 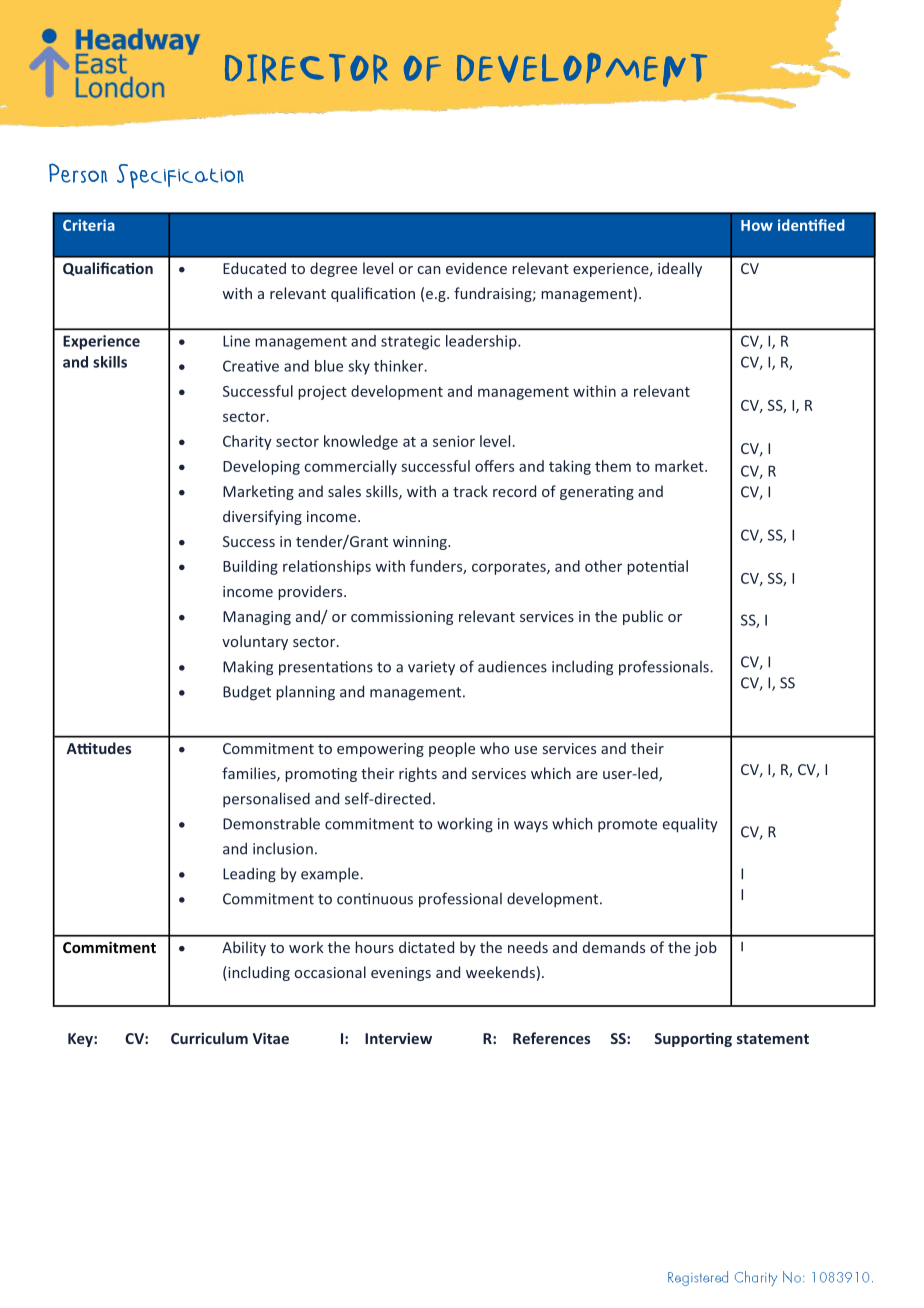 I want to click on ways, so click(x=531, y=827).
